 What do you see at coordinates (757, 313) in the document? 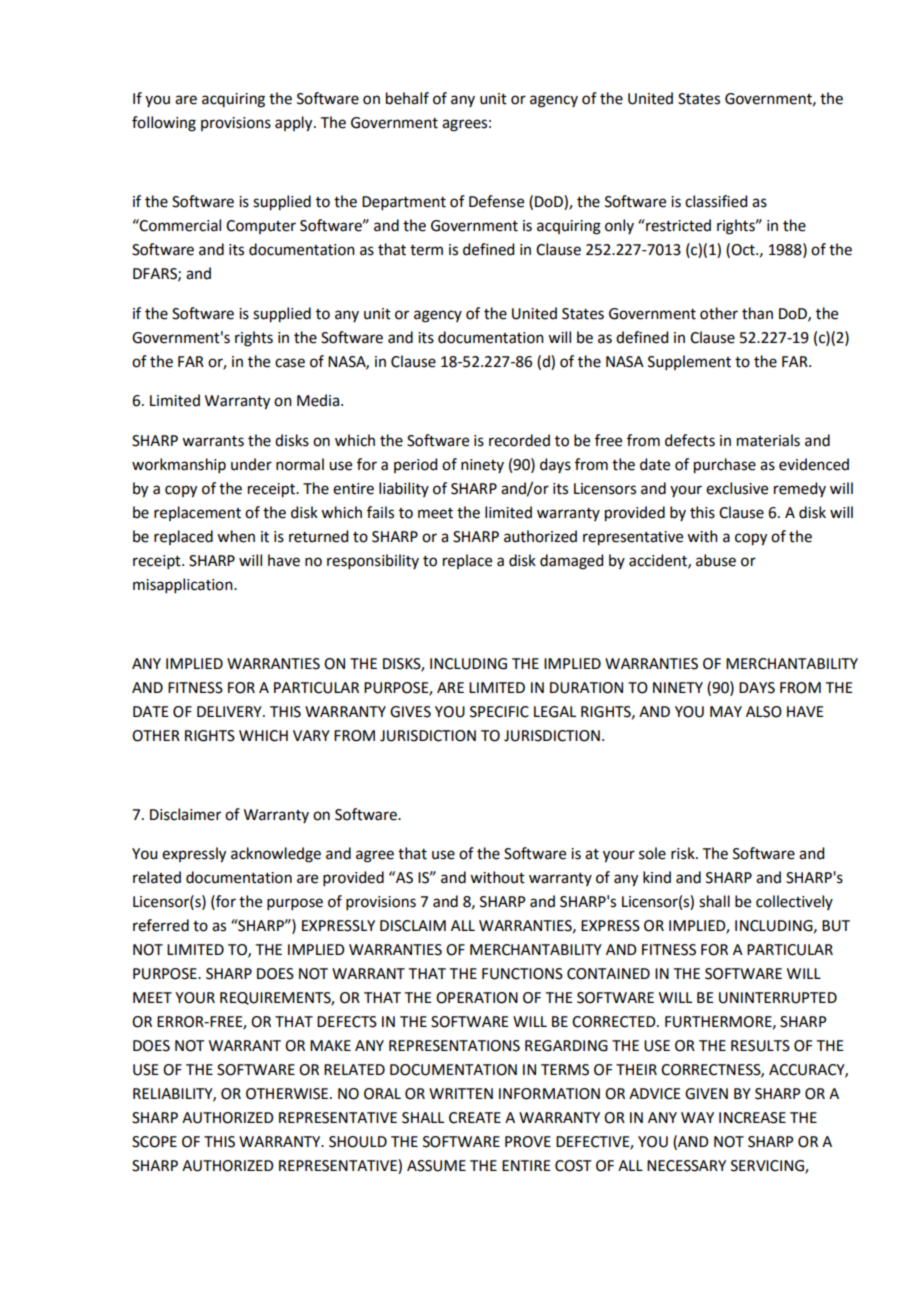
I see `than` at bounding box center [757, 313].
